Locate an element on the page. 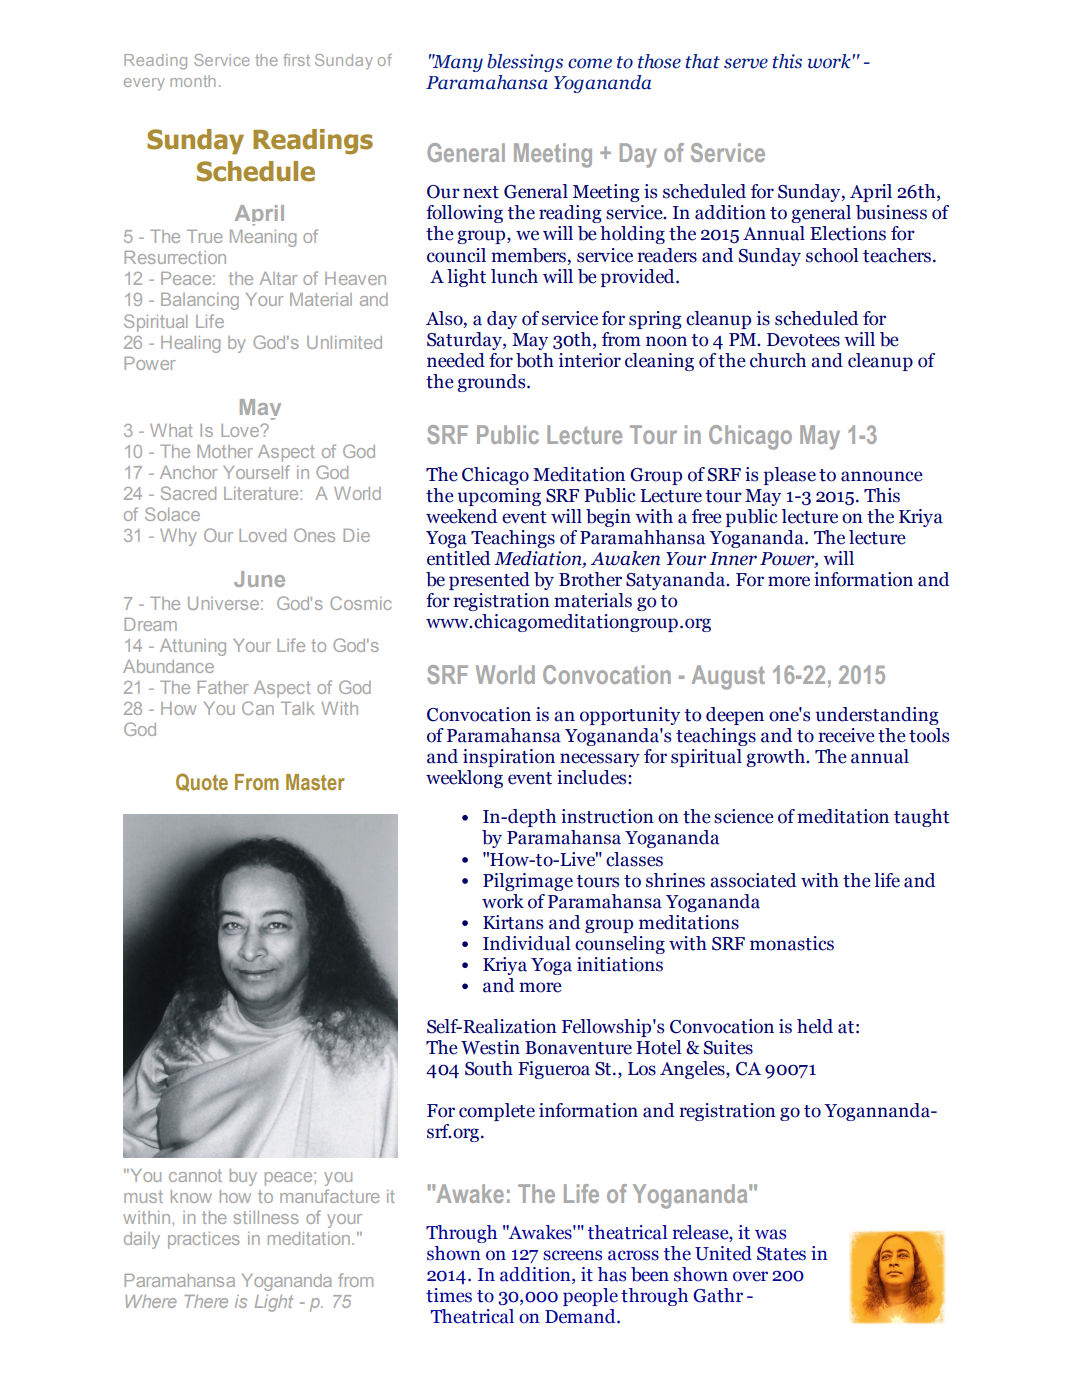  serve is located at coordinates (746, 63).
